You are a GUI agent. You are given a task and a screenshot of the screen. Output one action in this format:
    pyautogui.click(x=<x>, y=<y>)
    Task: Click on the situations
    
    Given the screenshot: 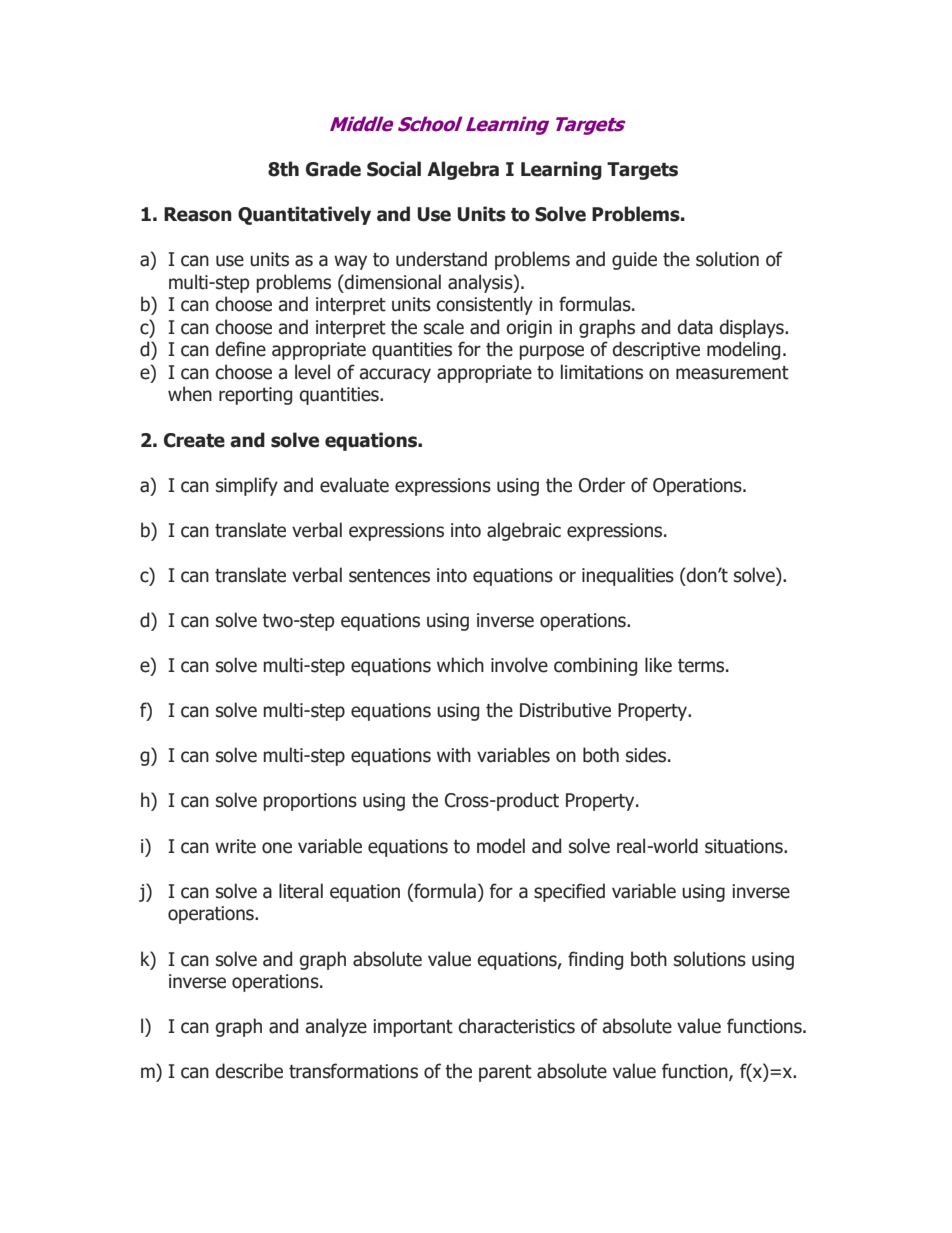 What is the action you would take?
    pyautogui.click(x=745, y=846)
